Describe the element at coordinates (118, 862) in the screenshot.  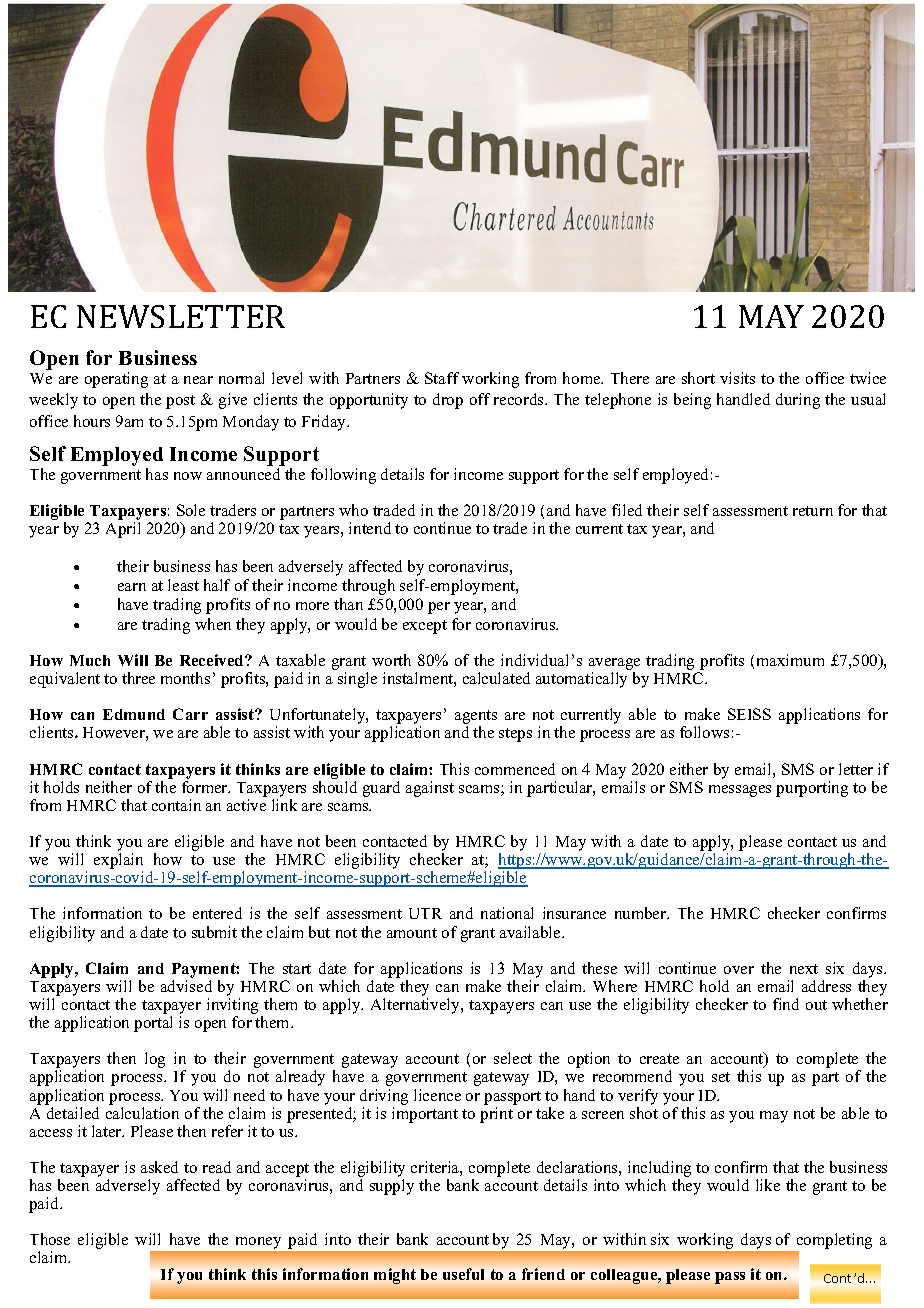
I see `explain` at that location.
